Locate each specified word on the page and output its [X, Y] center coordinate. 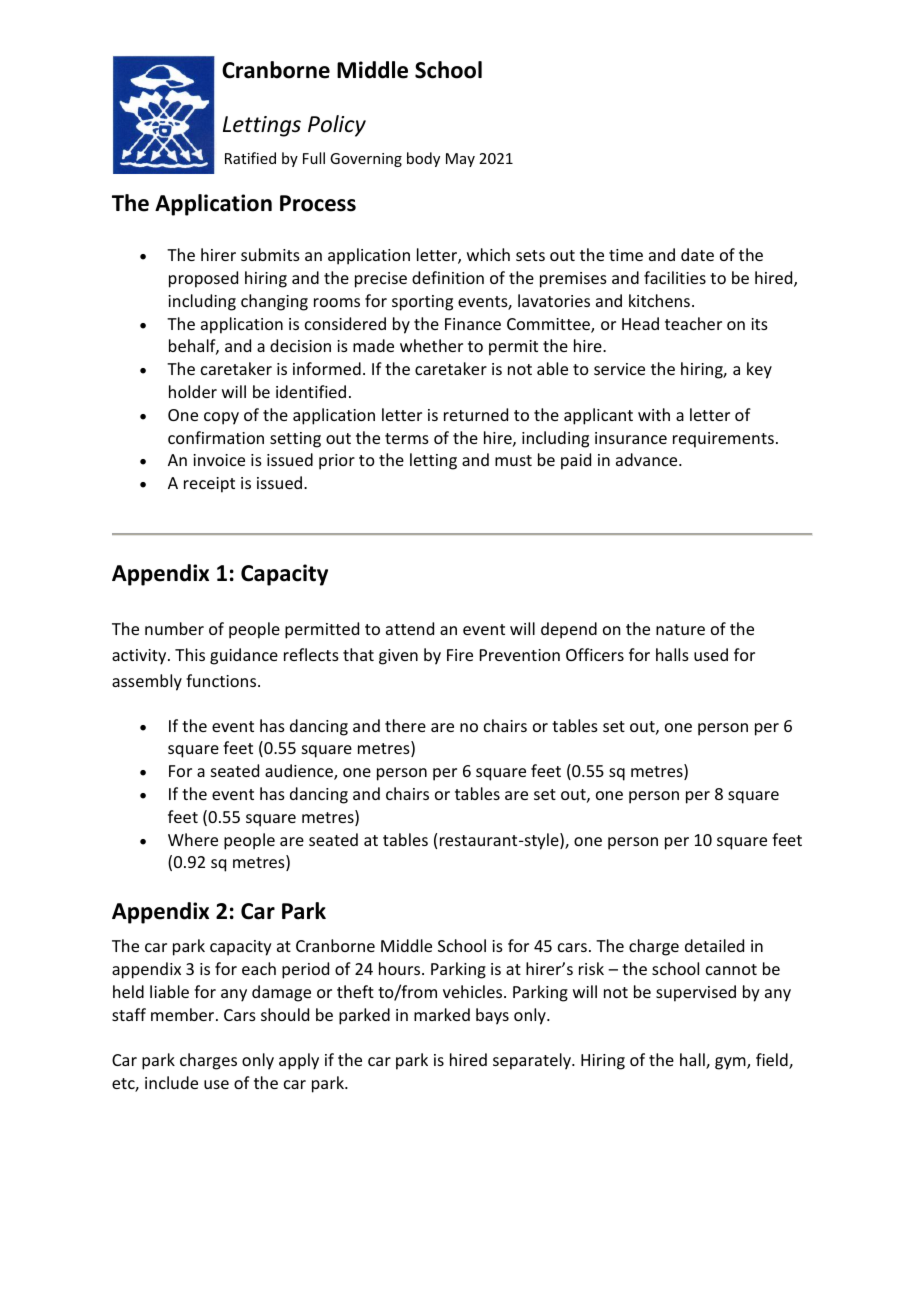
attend [410, 628]
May [460, 160]
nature [680, 629]
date [697, 254]
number [174, 628]
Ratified [250, 158]
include [171, 1082]
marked [442, 1014]
